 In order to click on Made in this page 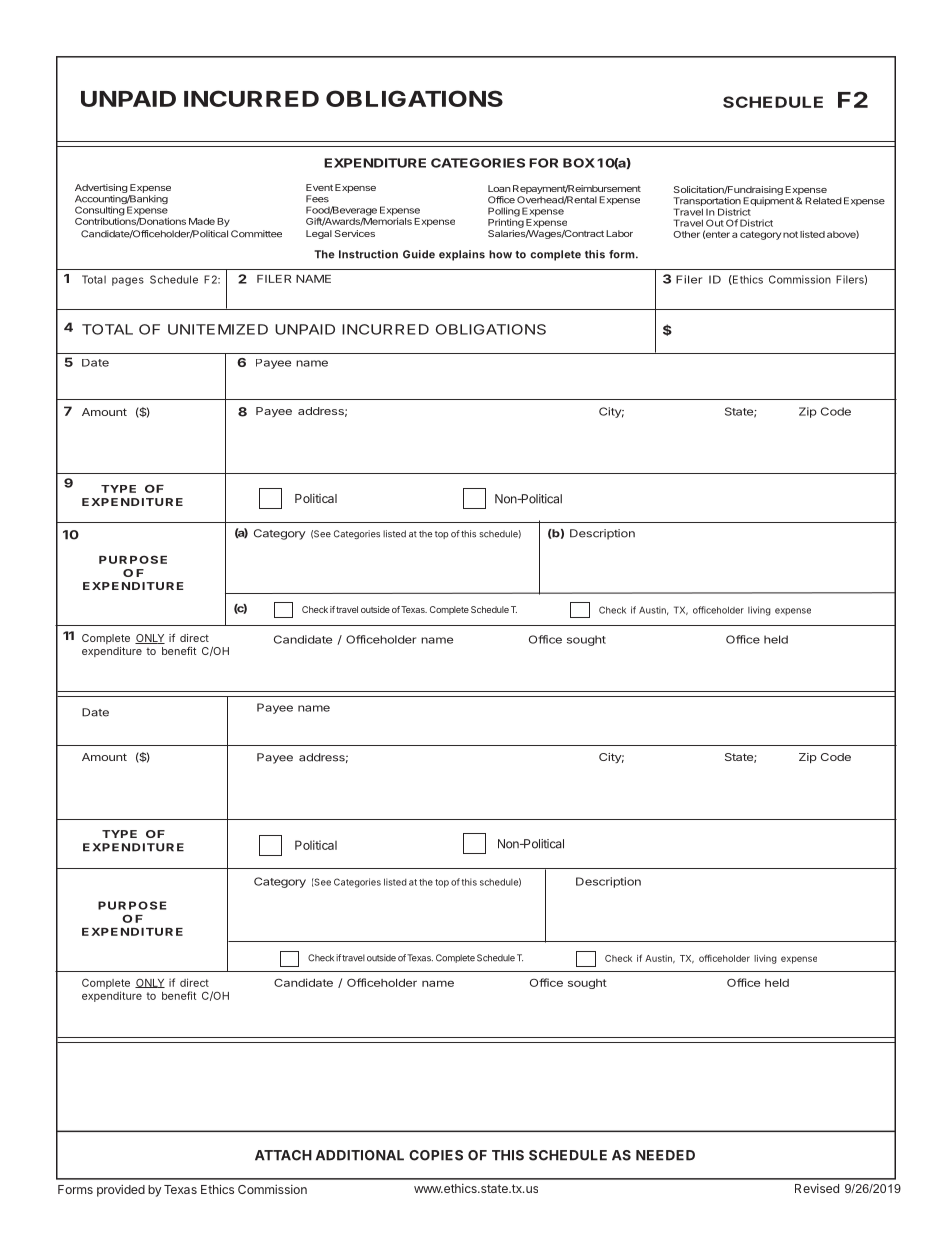, I will do `click(202, 221)`.
